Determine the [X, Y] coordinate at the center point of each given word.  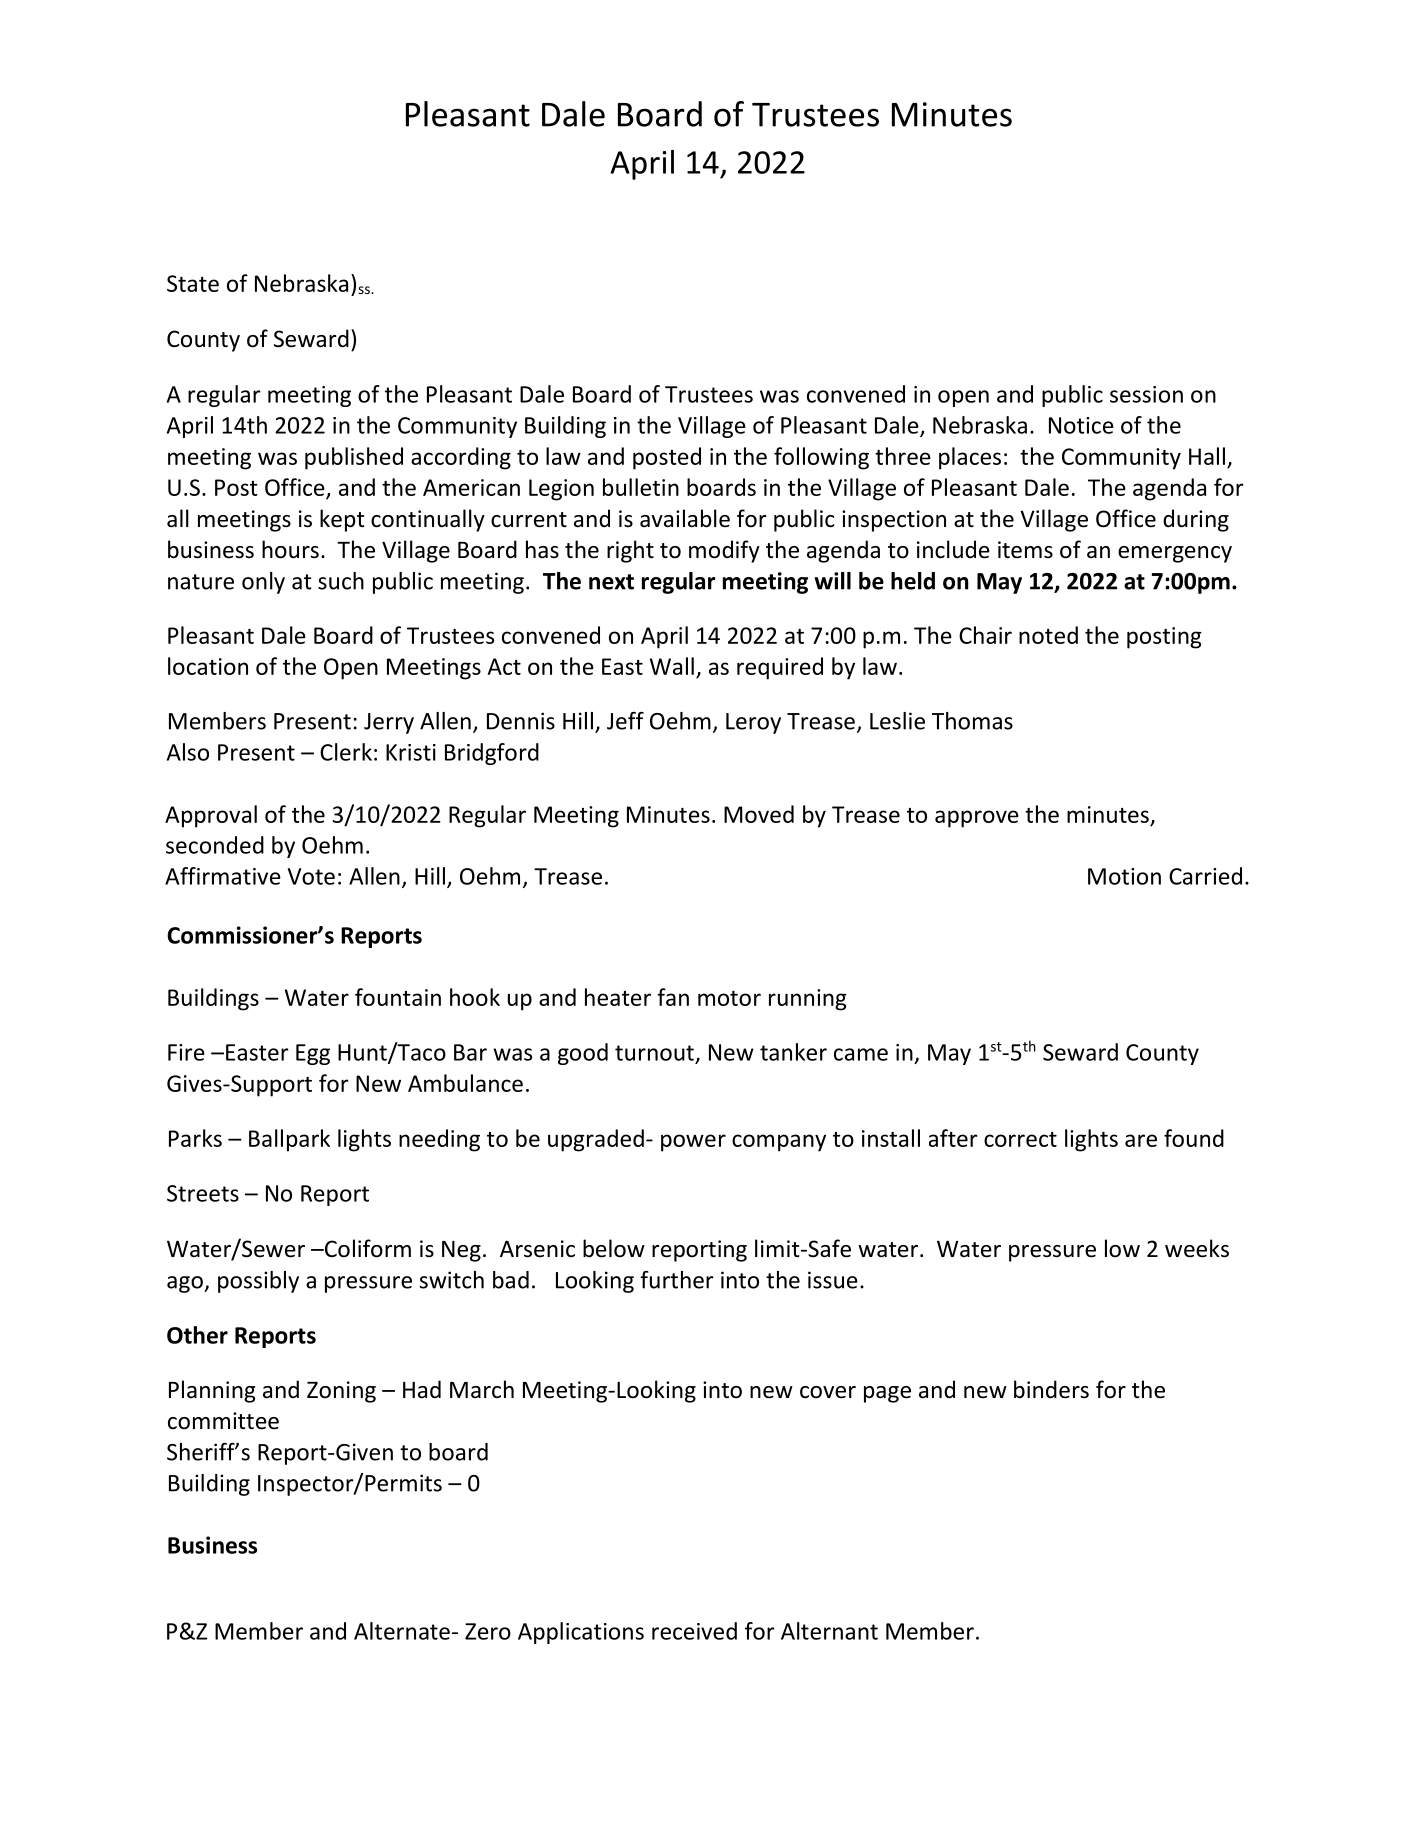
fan [673, 997]
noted [1048, 635]
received [694, 1631]
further [677, 1280]
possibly [258, 1282]
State [193, 283]
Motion [1124, 876]
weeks [1197, 1248]
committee [223, 1421]
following [821, 458]
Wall [672, 666]
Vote [311, 876]
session [1146, 394]
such [341, 581]
